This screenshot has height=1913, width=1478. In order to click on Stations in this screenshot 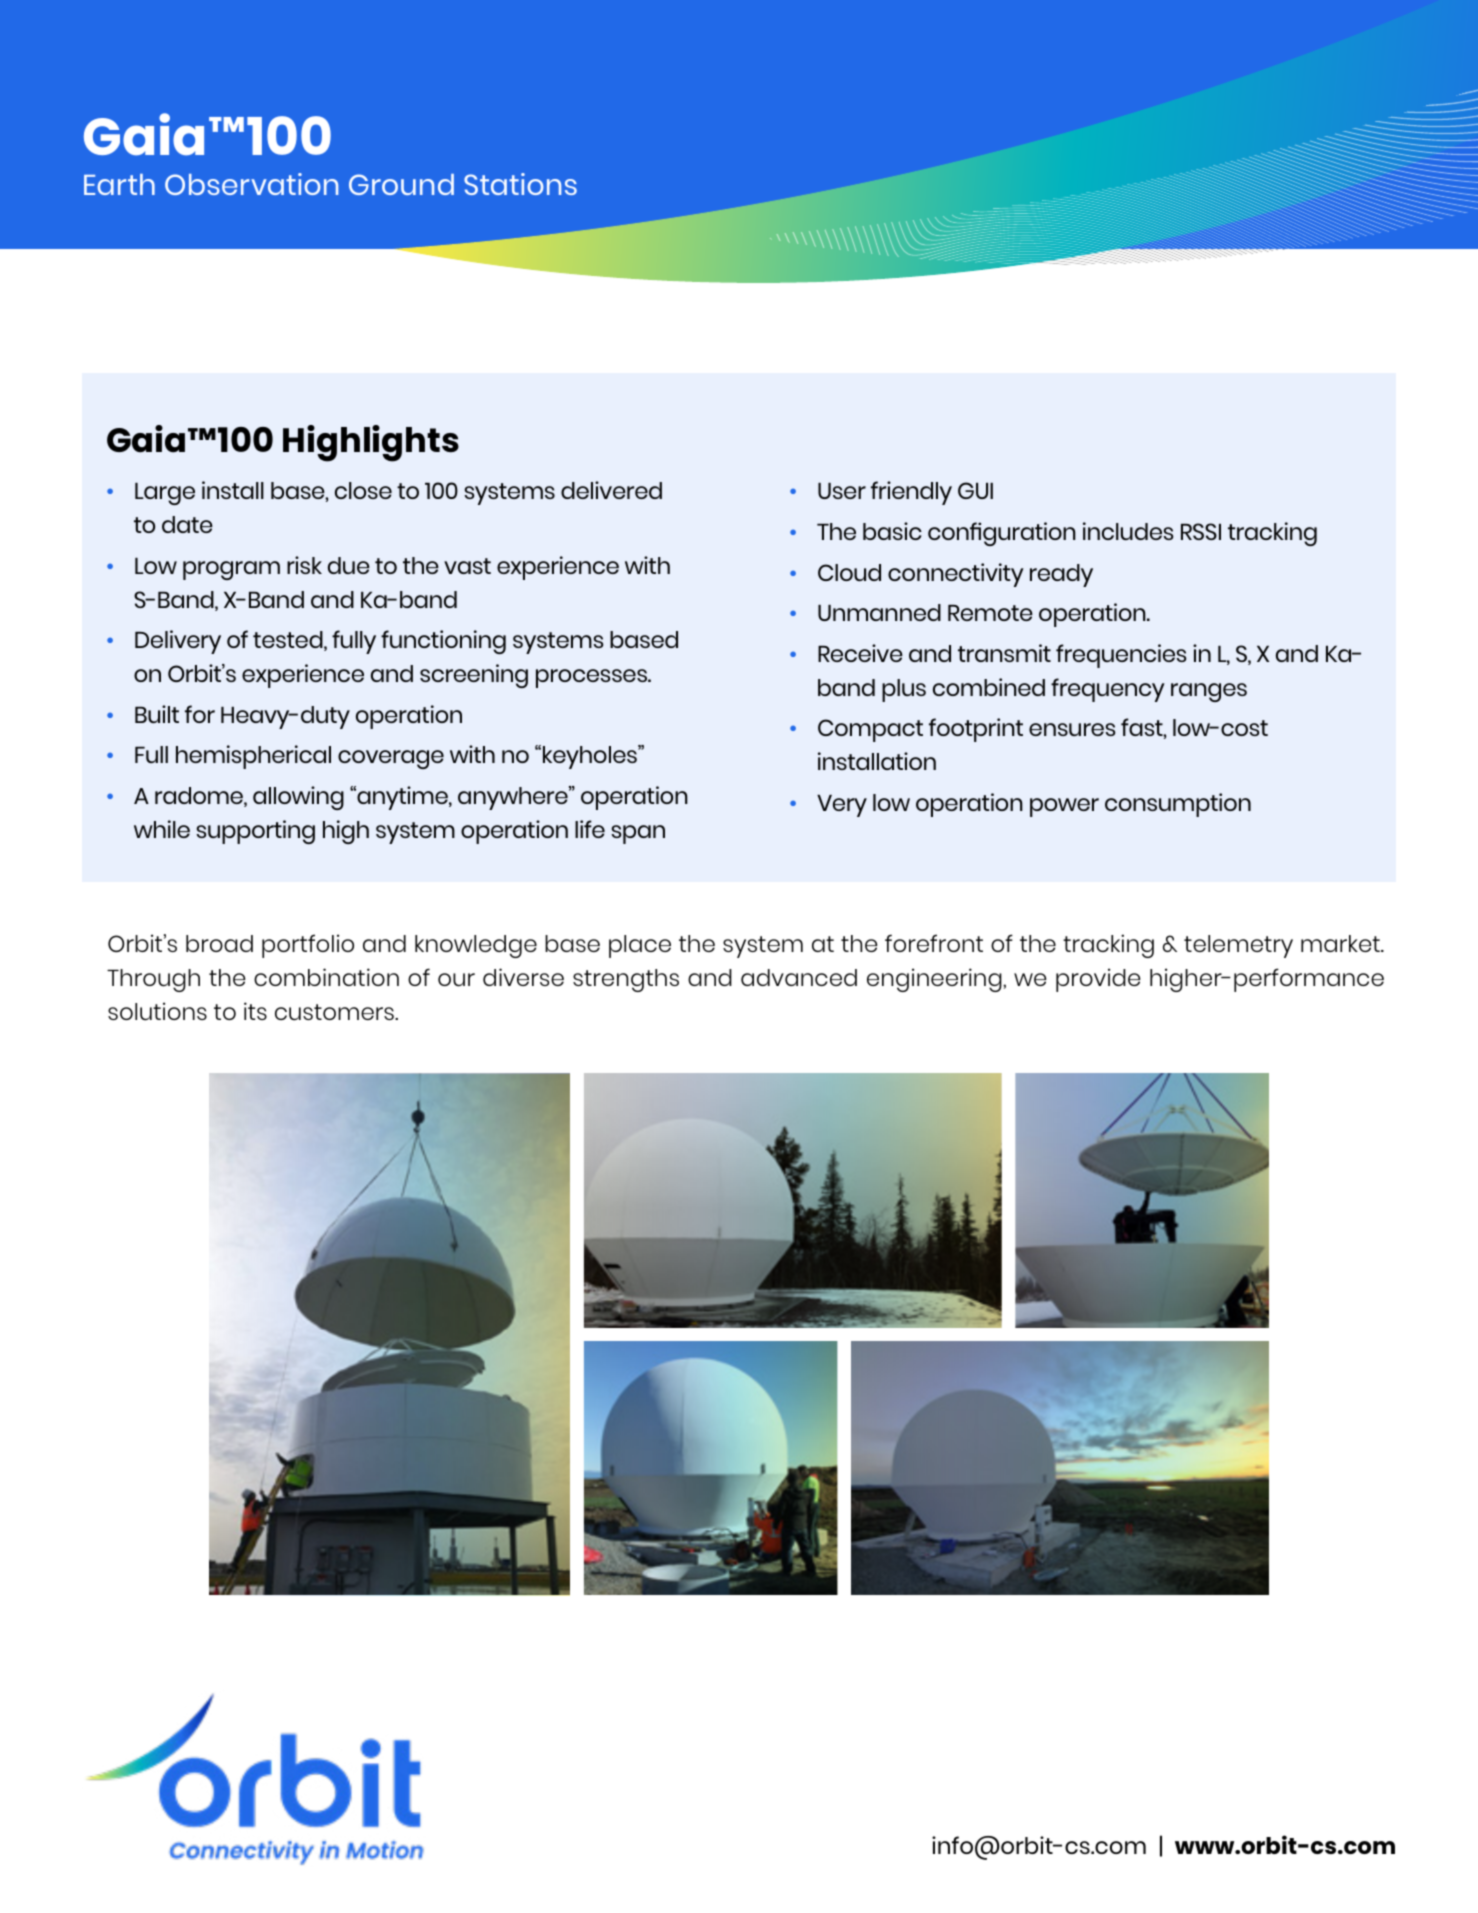, I will do `click(520, 184)`.
